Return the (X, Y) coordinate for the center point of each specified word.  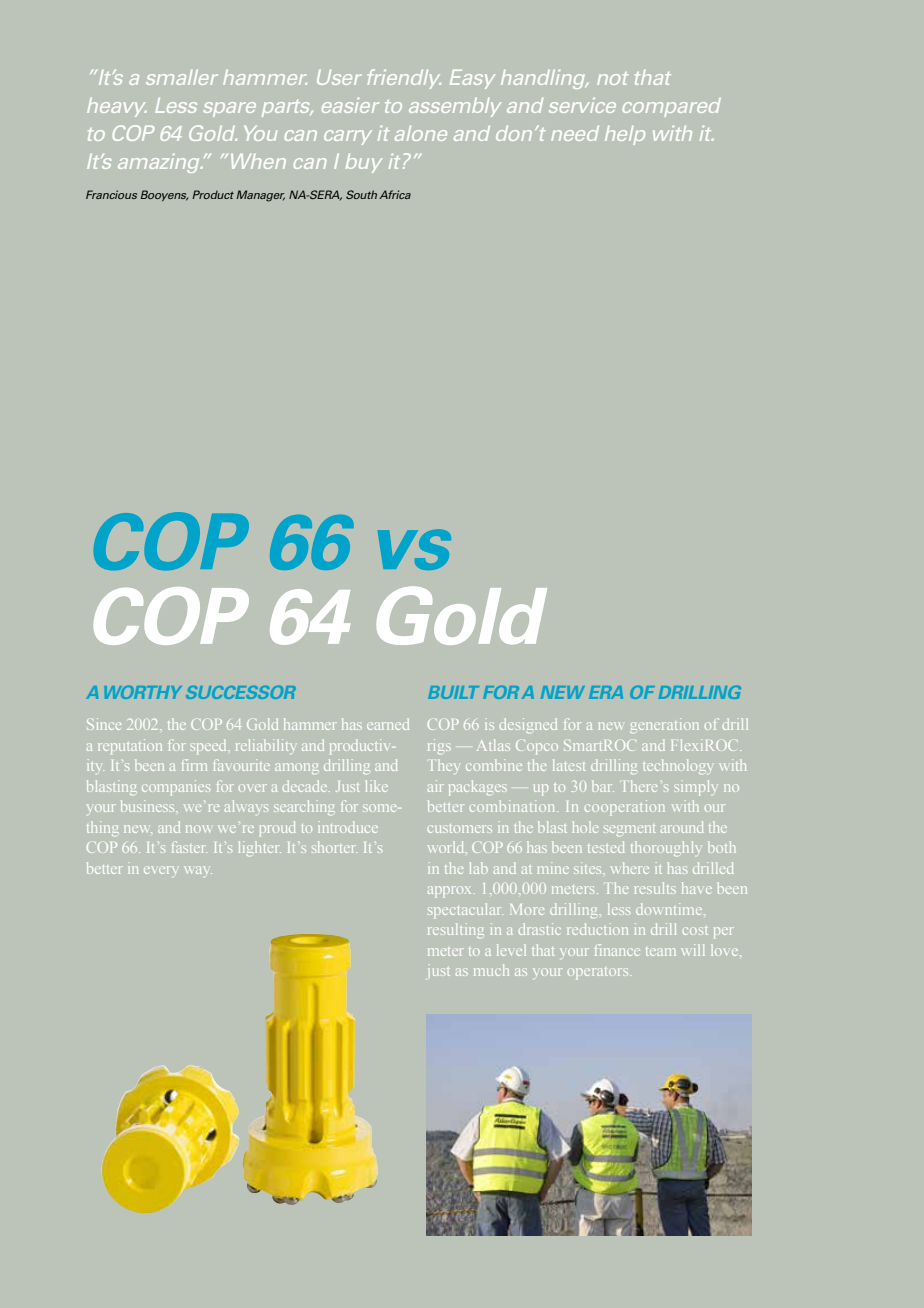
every (160, 870)
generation (664, 725)
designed (528, 725)
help (625, 135)
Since (104, 724)
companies (176, 787)
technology (677, 766)
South (361, 194)
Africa (395, 194)
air (436, 786)
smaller (182, 77)
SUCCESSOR (241, 692)
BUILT (453, 692)
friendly (404, 79)
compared (672, 107)
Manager (260, 196)
